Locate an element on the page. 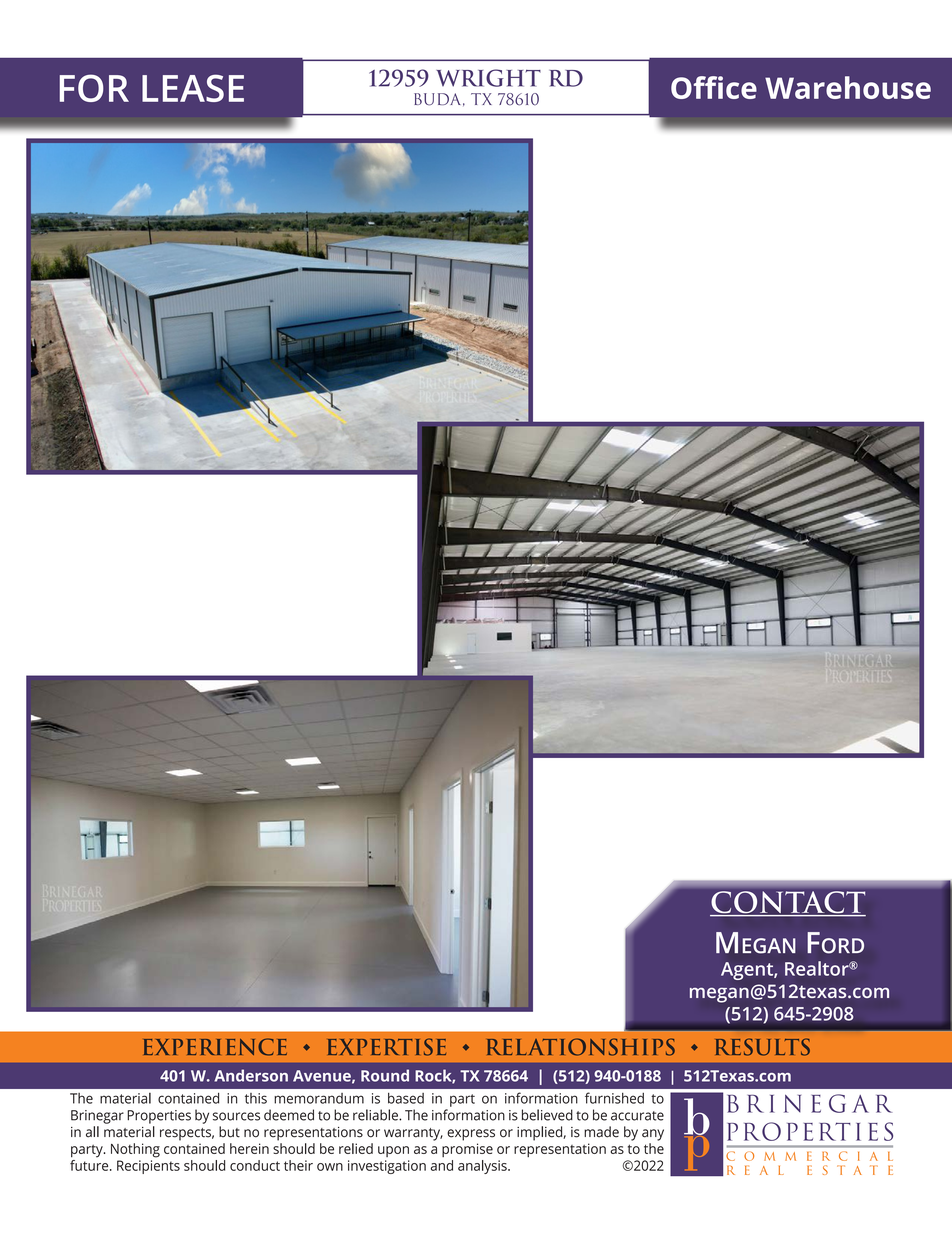  any is located at coordinates (653, 1135).
